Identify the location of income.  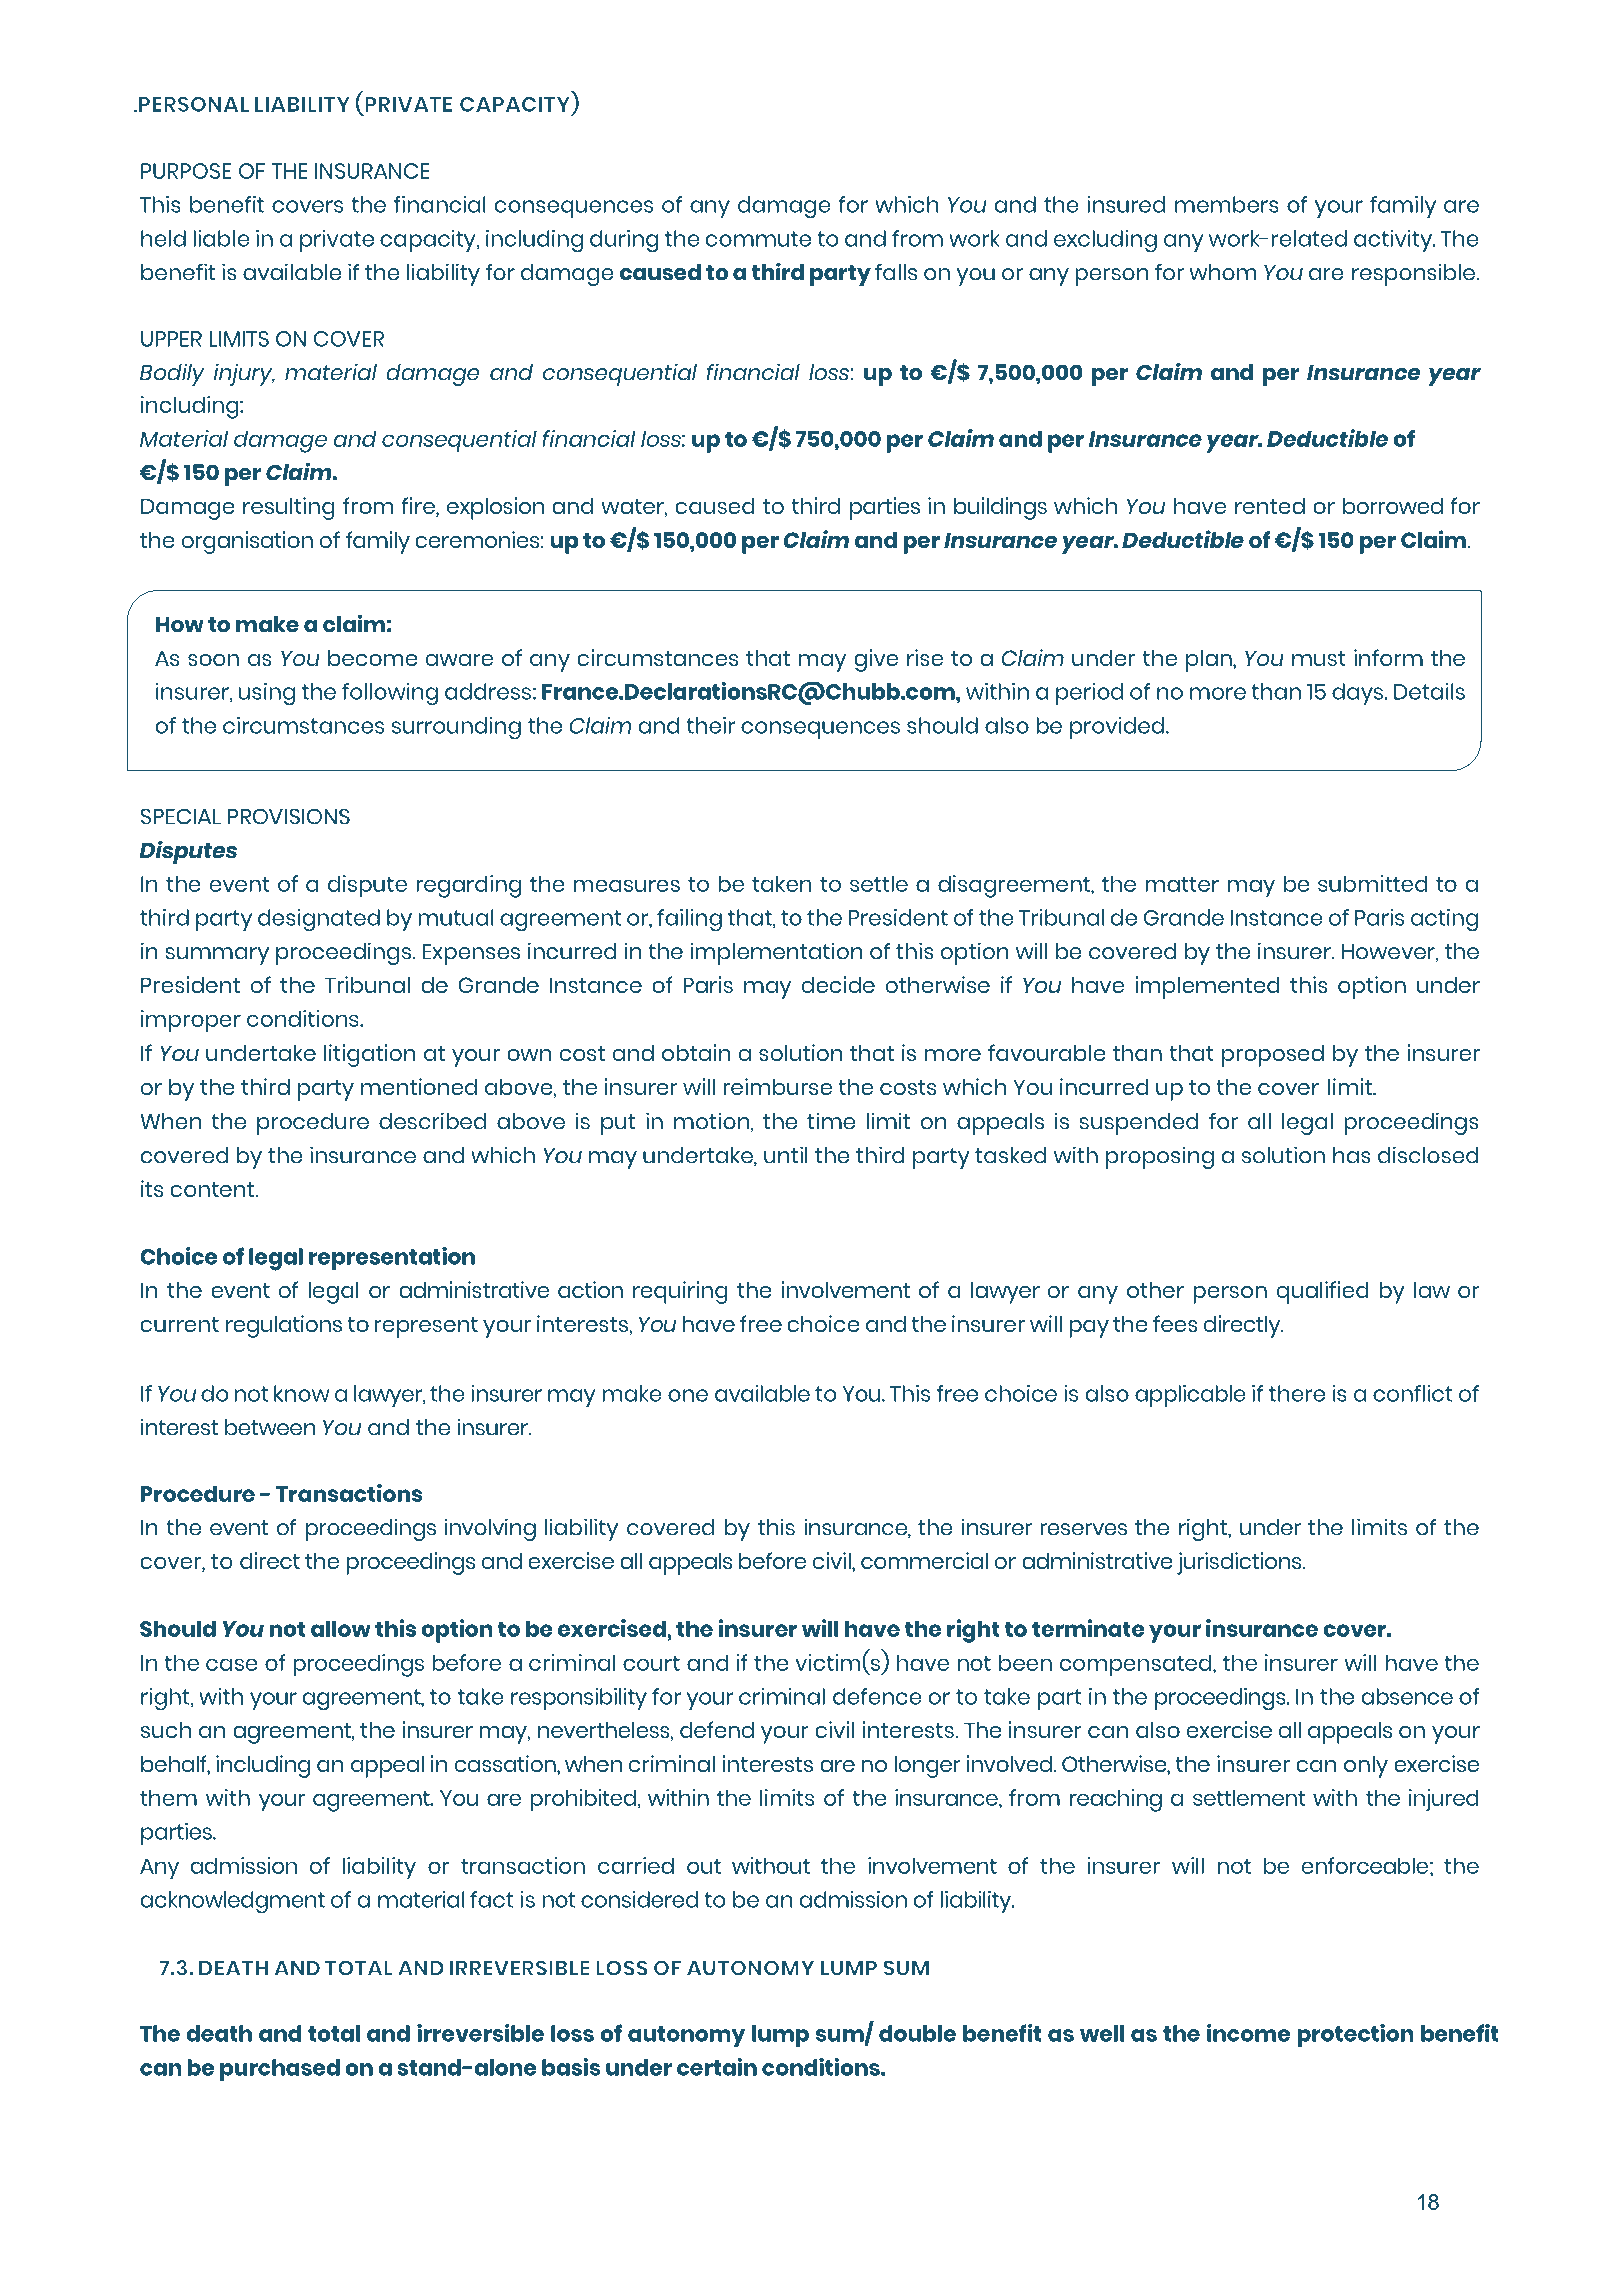
(1248, 2033).
